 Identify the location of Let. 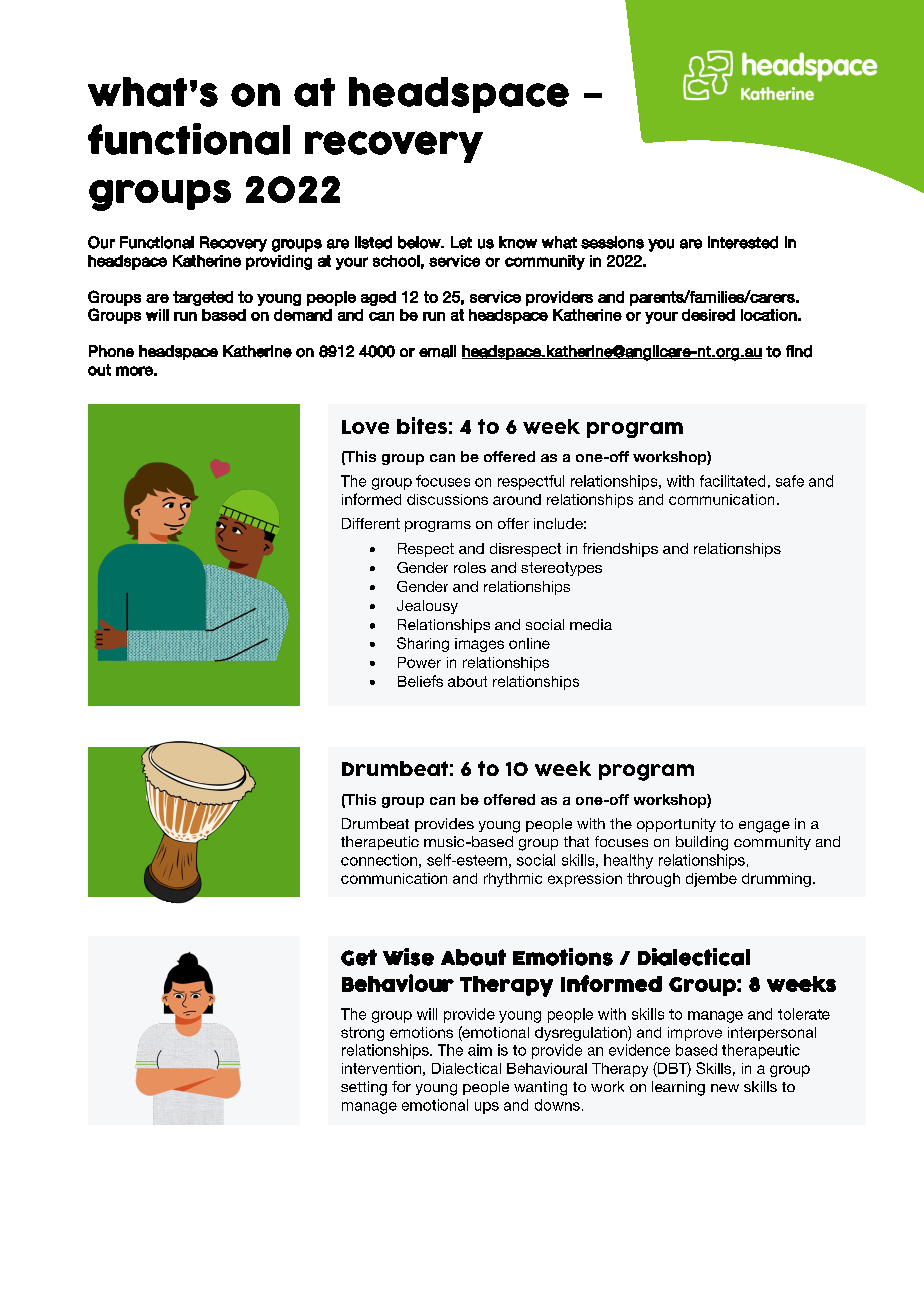
(461, 242).
